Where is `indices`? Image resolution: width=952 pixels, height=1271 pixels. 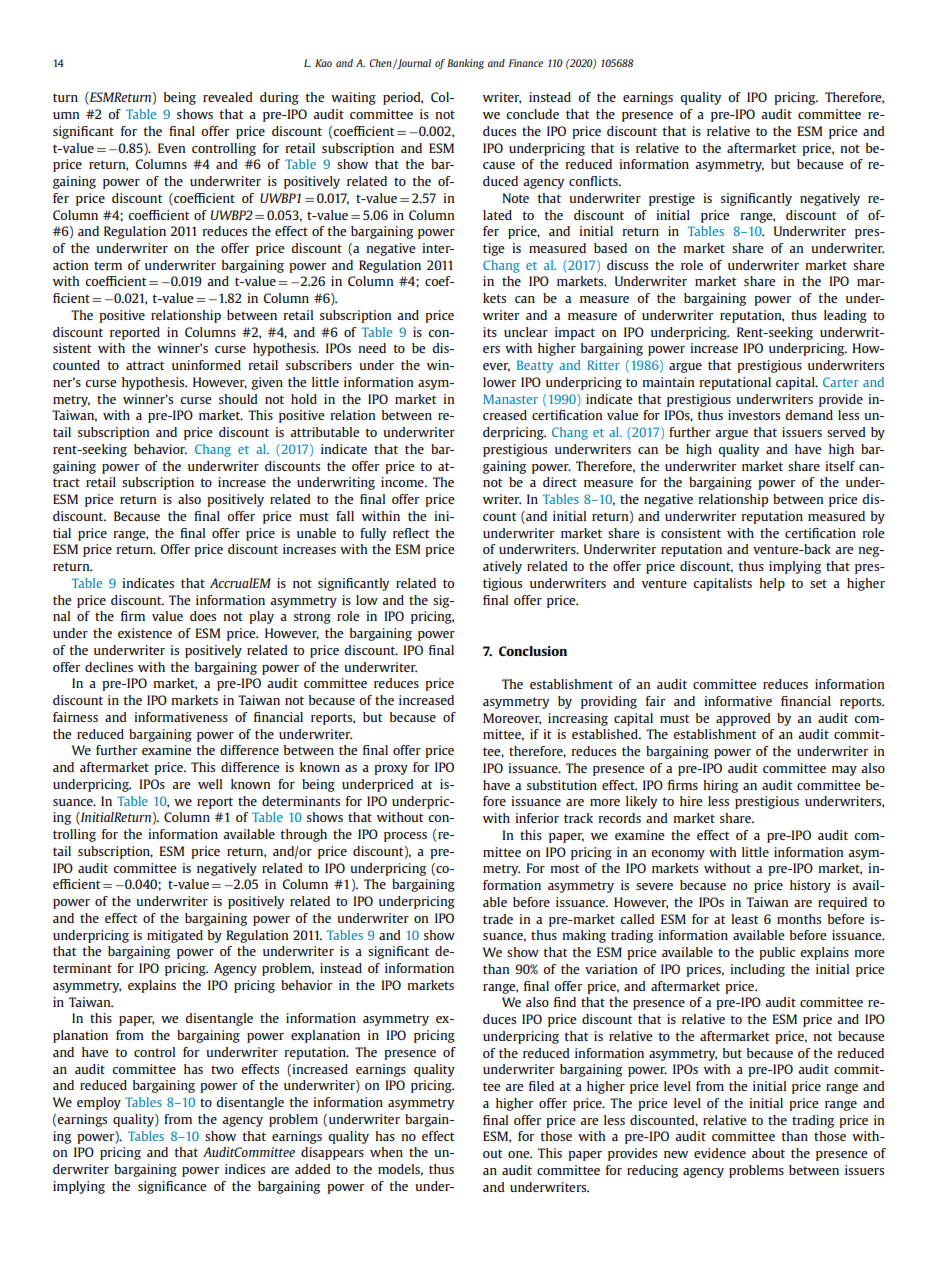
indices is located at coordinates (245, 1169).
